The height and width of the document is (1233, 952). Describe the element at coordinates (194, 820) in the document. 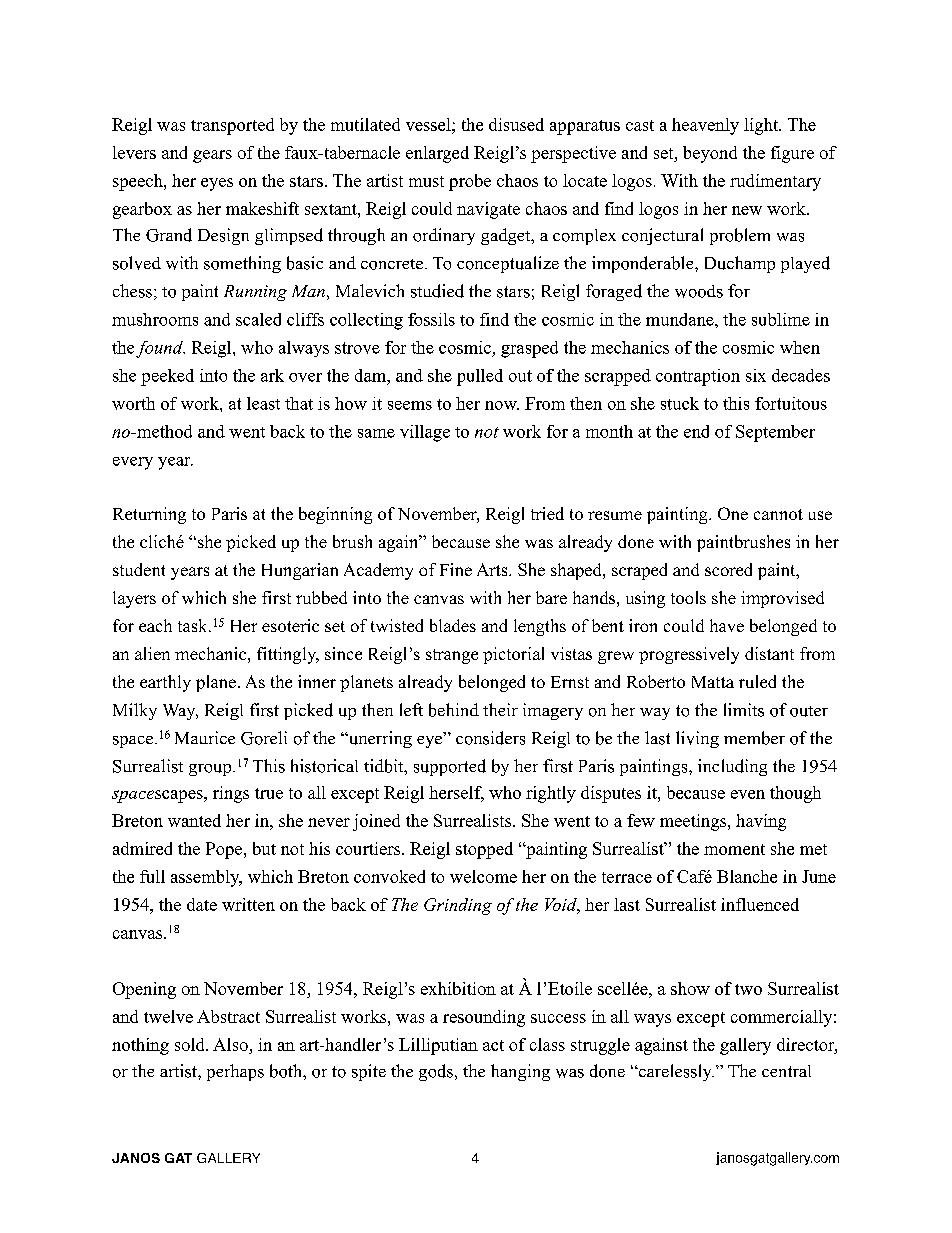

I see `wanted` at that location.
